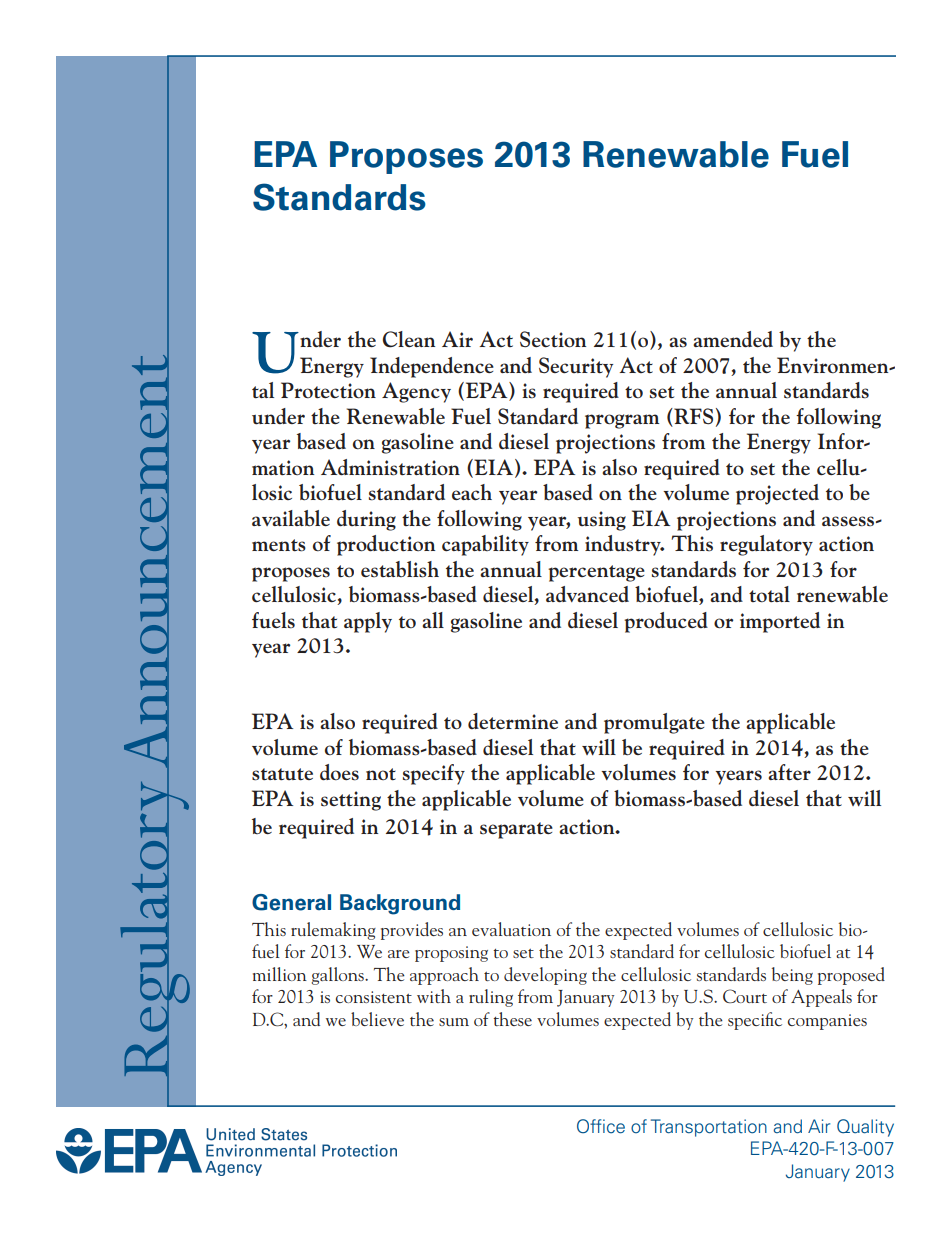 The image size is (952, 1233). I want to click on determine, so click(513, 721).
